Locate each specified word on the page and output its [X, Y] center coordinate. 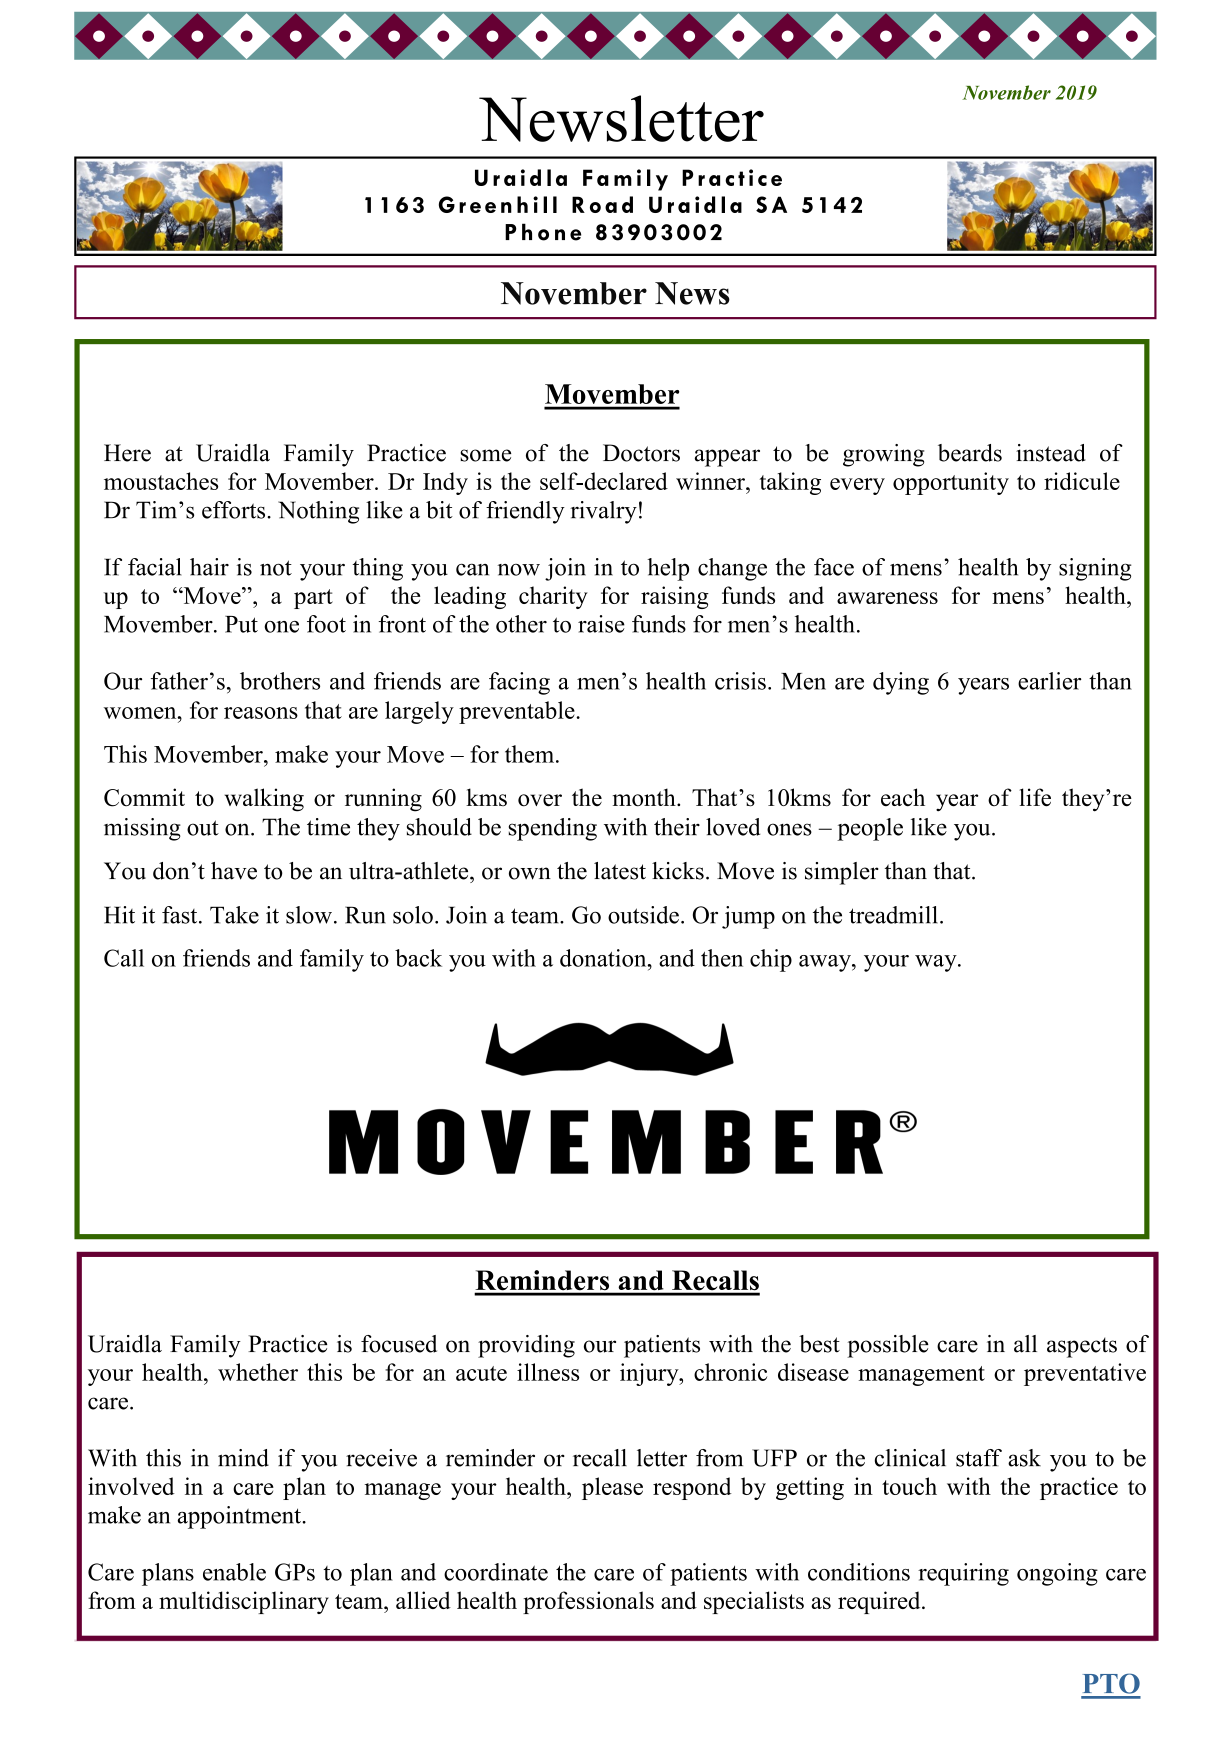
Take [234, 915]
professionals [588, 1602]
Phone [543, 232]
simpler [842, 873]
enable [234, 1572]
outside [643, 915]
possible [888, 1346]
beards [970, 453]
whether [258, 1372]
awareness [887, 598]
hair [209, 567]
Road [602, 204]
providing [526, 1346]
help [668, 569]
